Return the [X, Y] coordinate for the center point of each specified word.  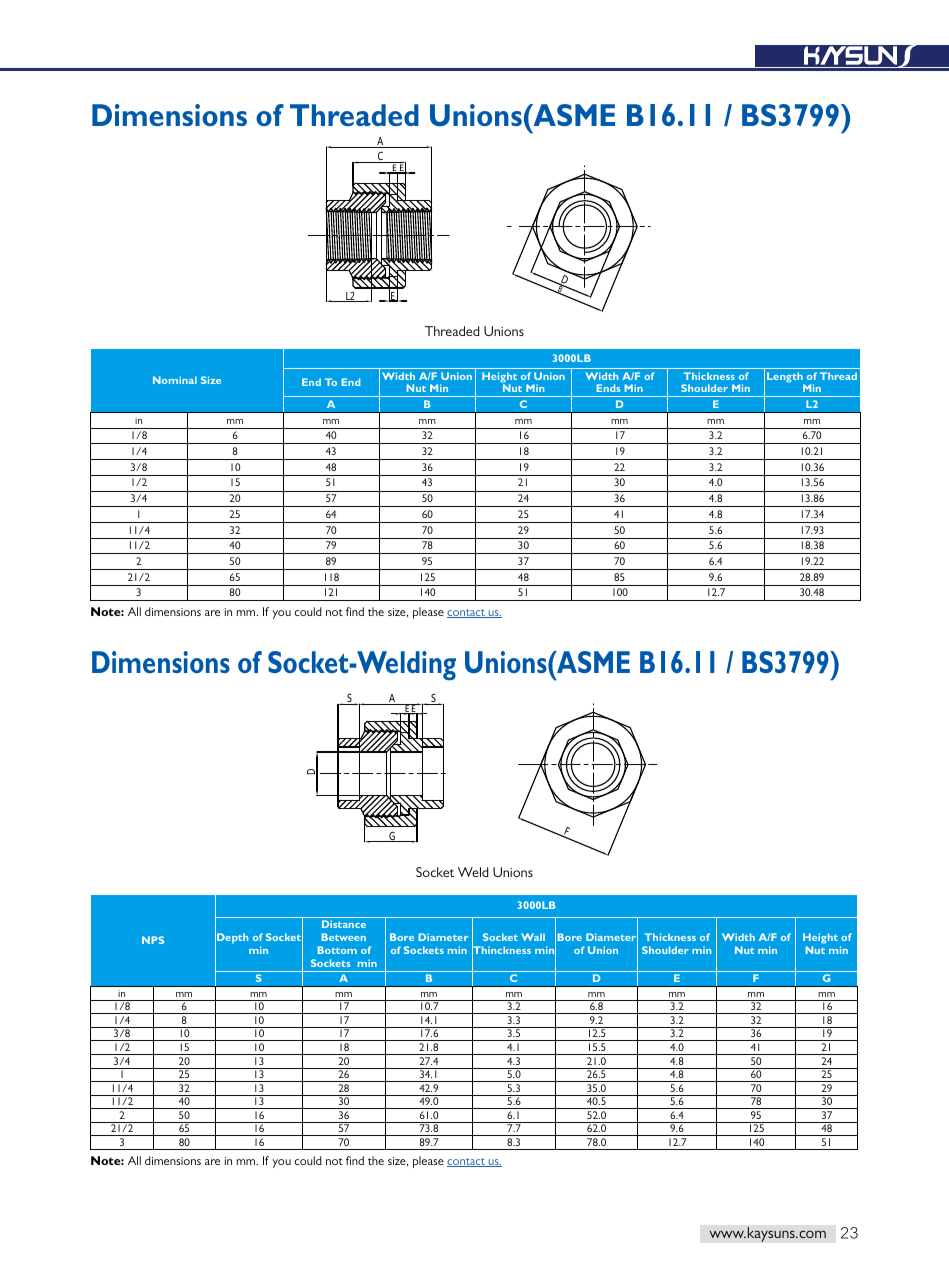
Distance [344, 924]
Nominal [175, 380]
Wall [533, 937]
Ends [609, 388]
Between [344, 937]
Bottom [337, 950]
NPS [153, 940]
